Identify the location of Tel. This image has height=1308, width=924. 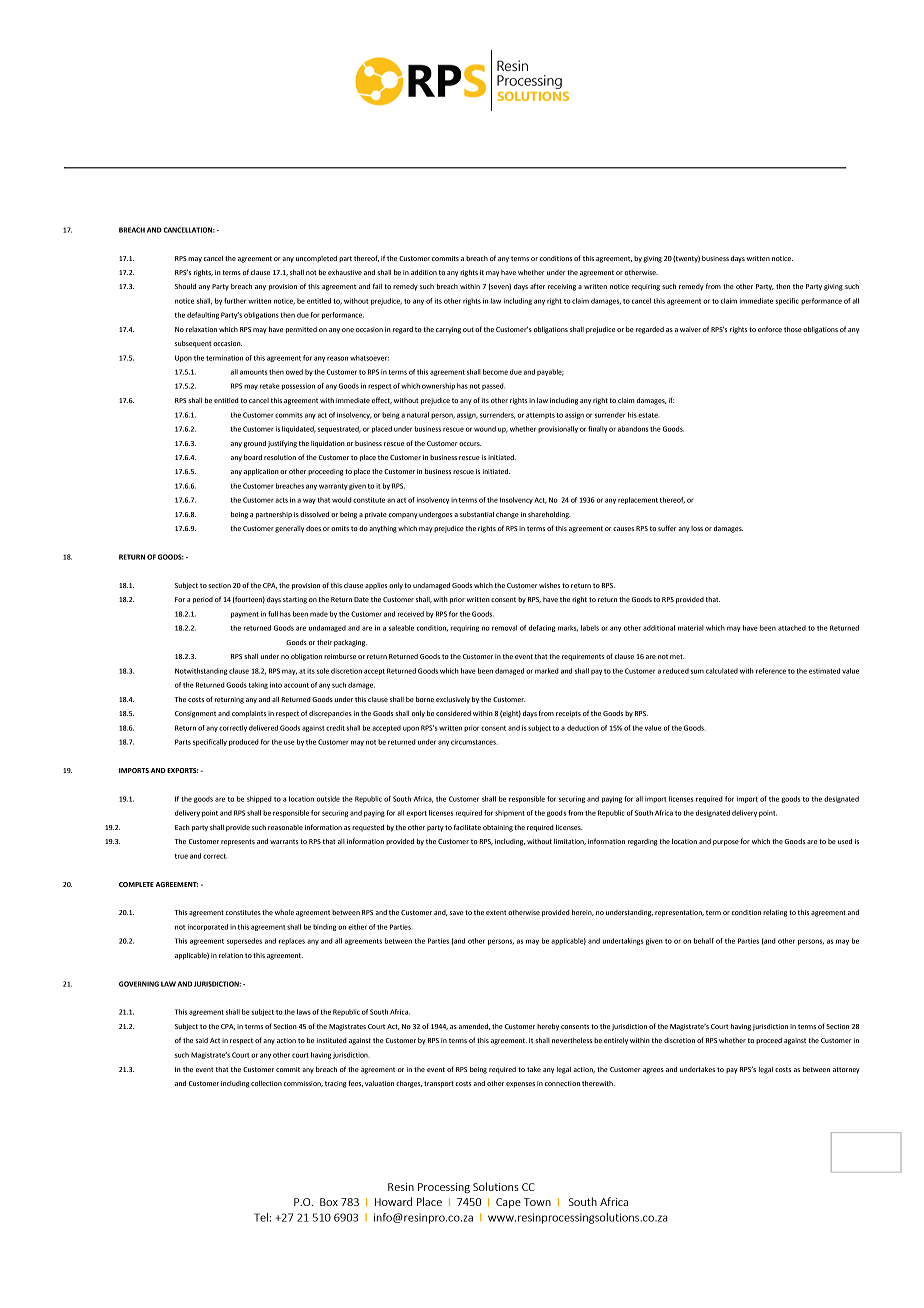
(261, 1217).
